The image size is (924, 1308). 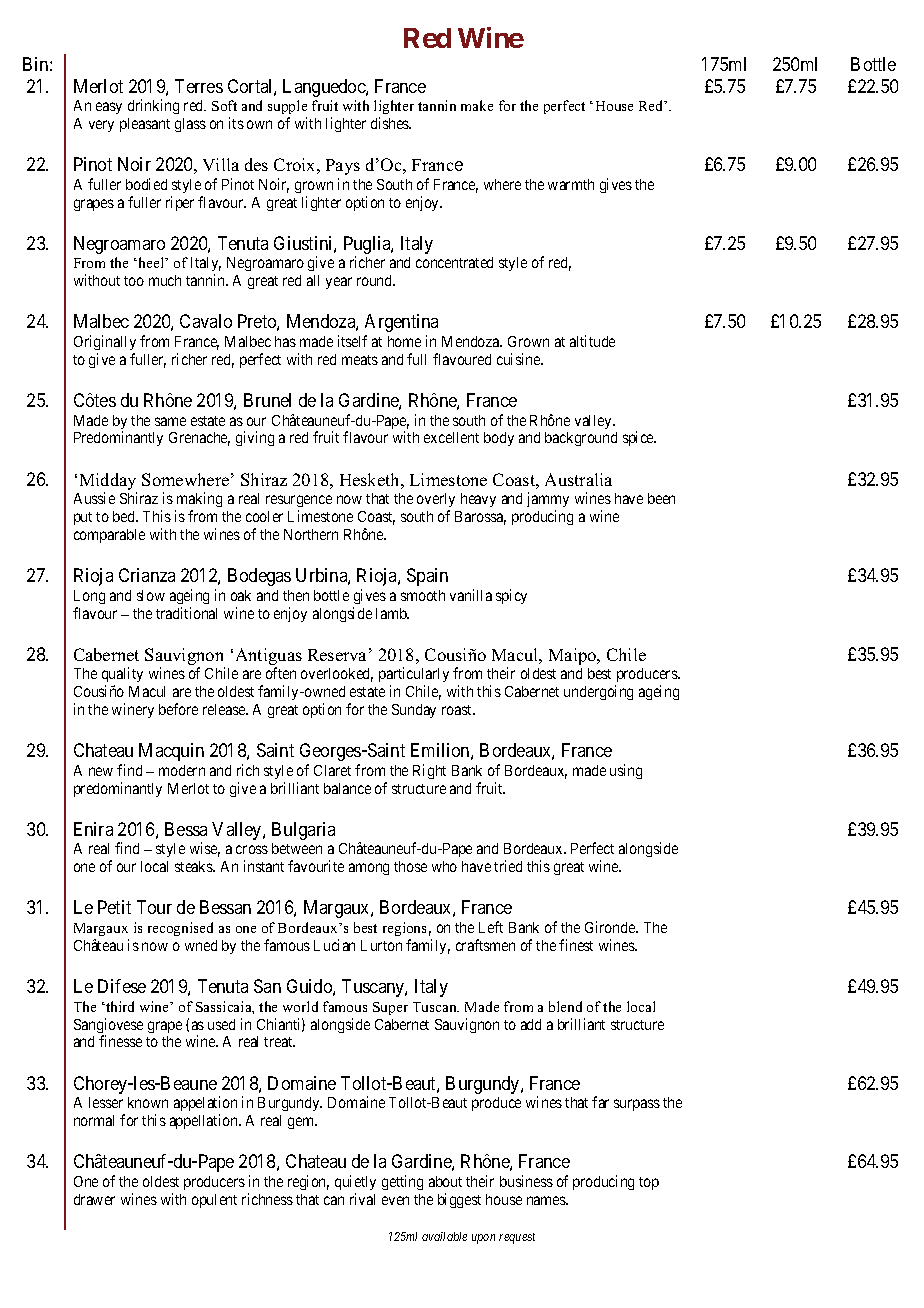 I want to click on overly, so click(x=436, y=502).
